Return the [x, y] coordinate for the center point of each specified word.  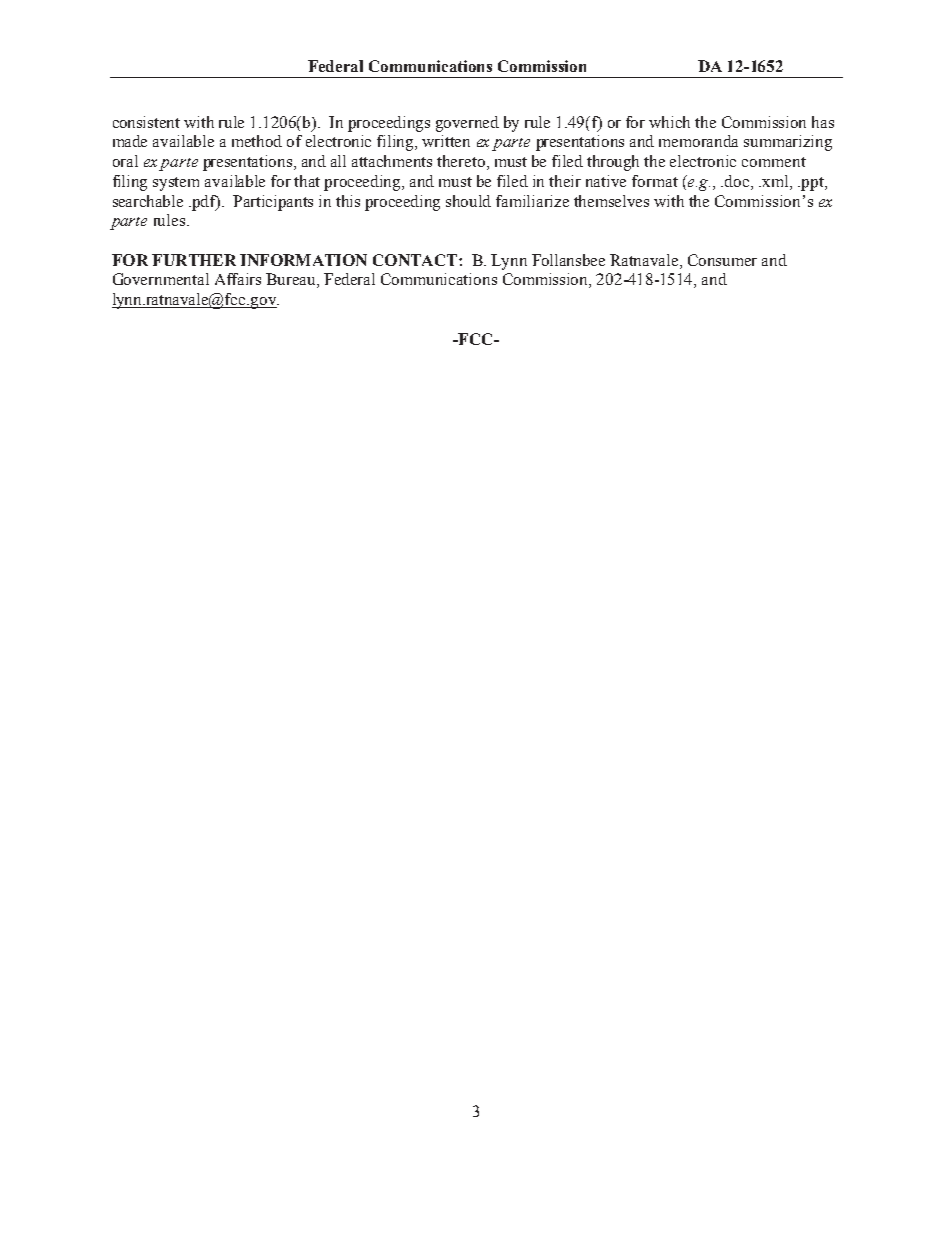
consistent [146, 122]
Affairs [238, 279]
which [669, 122]
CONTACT [415, 260]
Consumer [722, 260]
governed [467, 124]
